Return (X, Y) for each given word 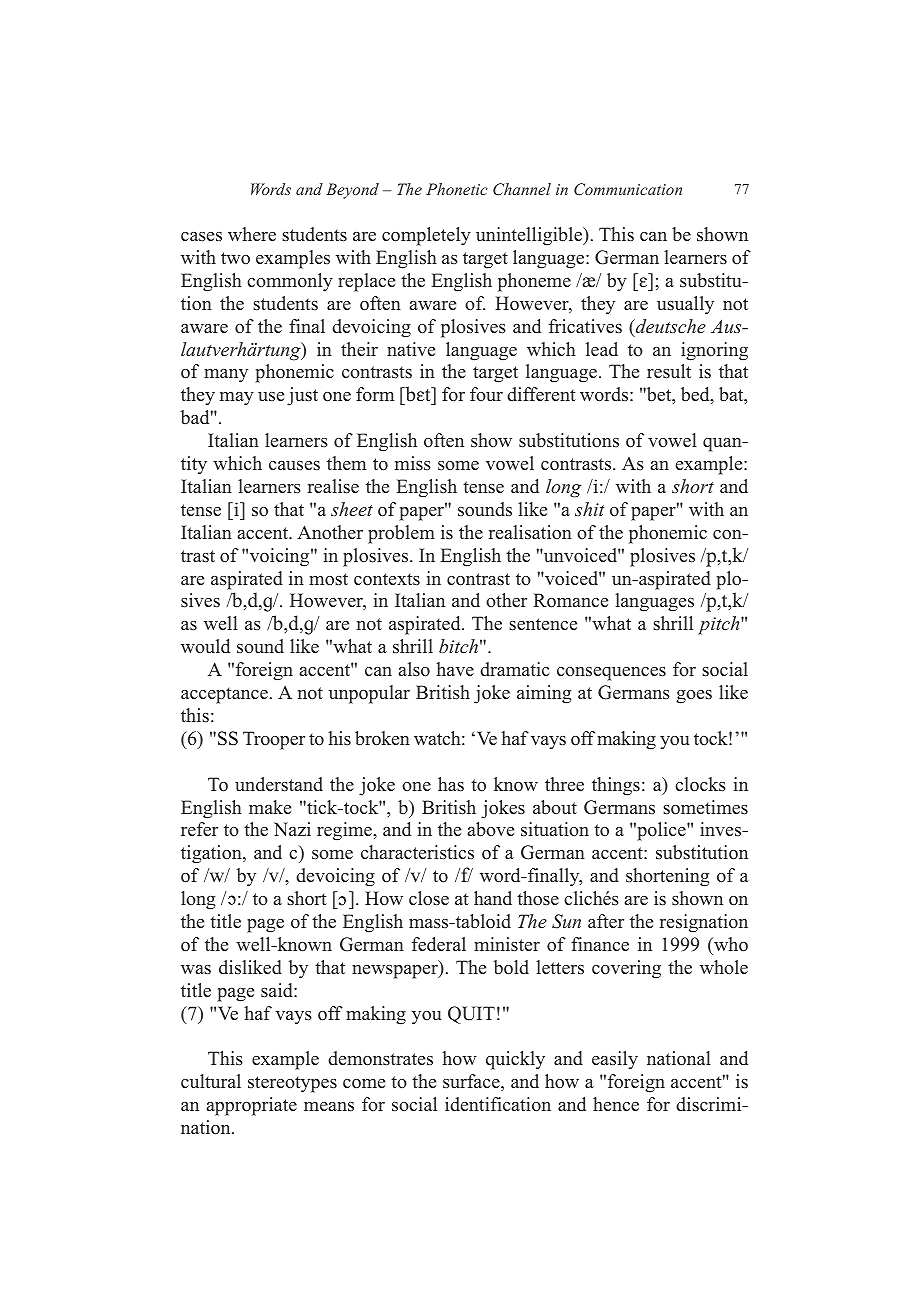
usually (685, 305)
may (237, 399)
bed (696, 395)
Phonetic (456, 189)
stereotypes (292, 1084)
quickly (515, 1060)
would (205, 646)
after (606, 921)
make (270, 807)
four (486, 394)
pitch (720, 625)
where (252, 234)
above (491, 829)
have (455, 669)
